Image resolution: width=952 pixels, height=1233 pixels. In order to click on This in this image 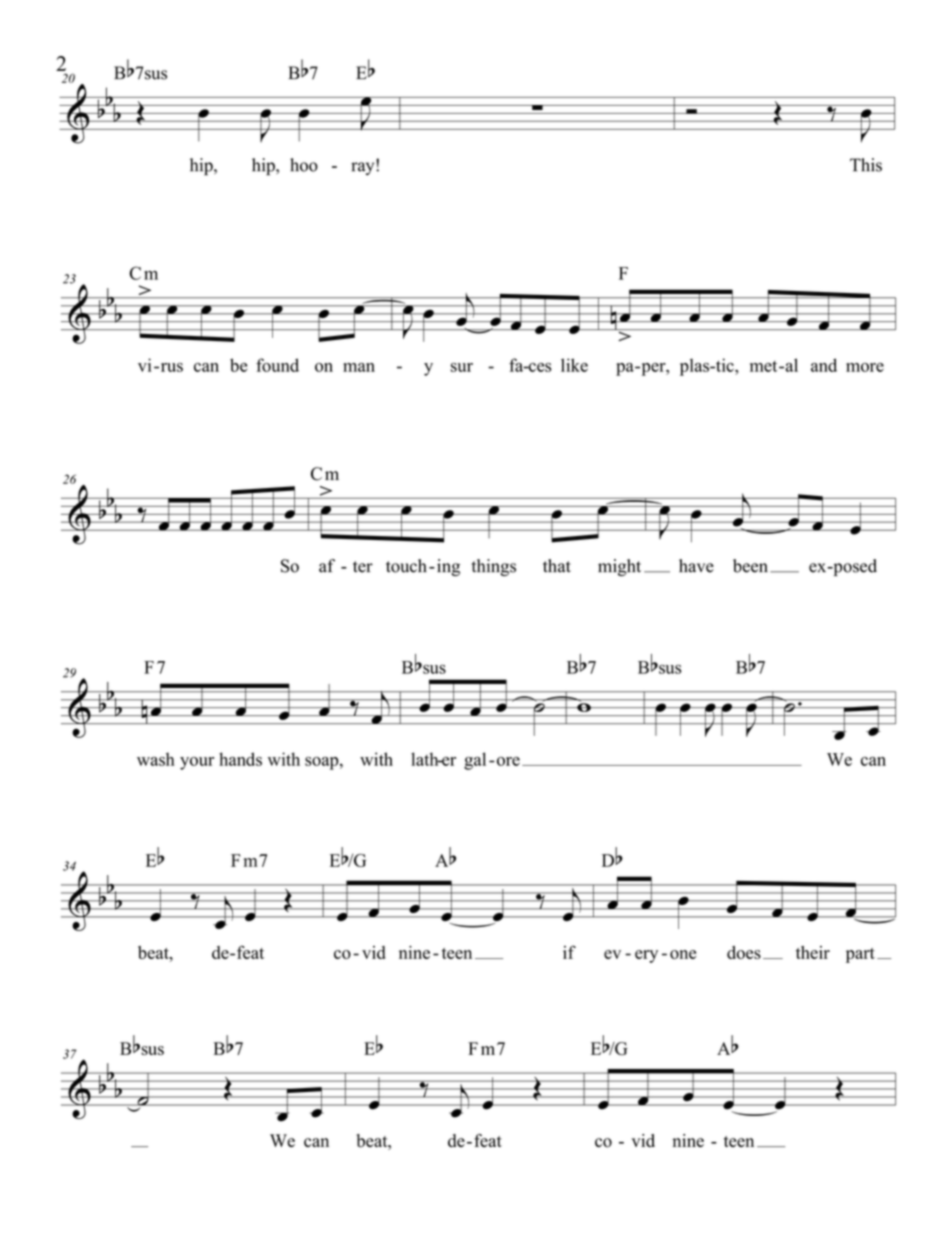, I will do `click(866, 165)`.
